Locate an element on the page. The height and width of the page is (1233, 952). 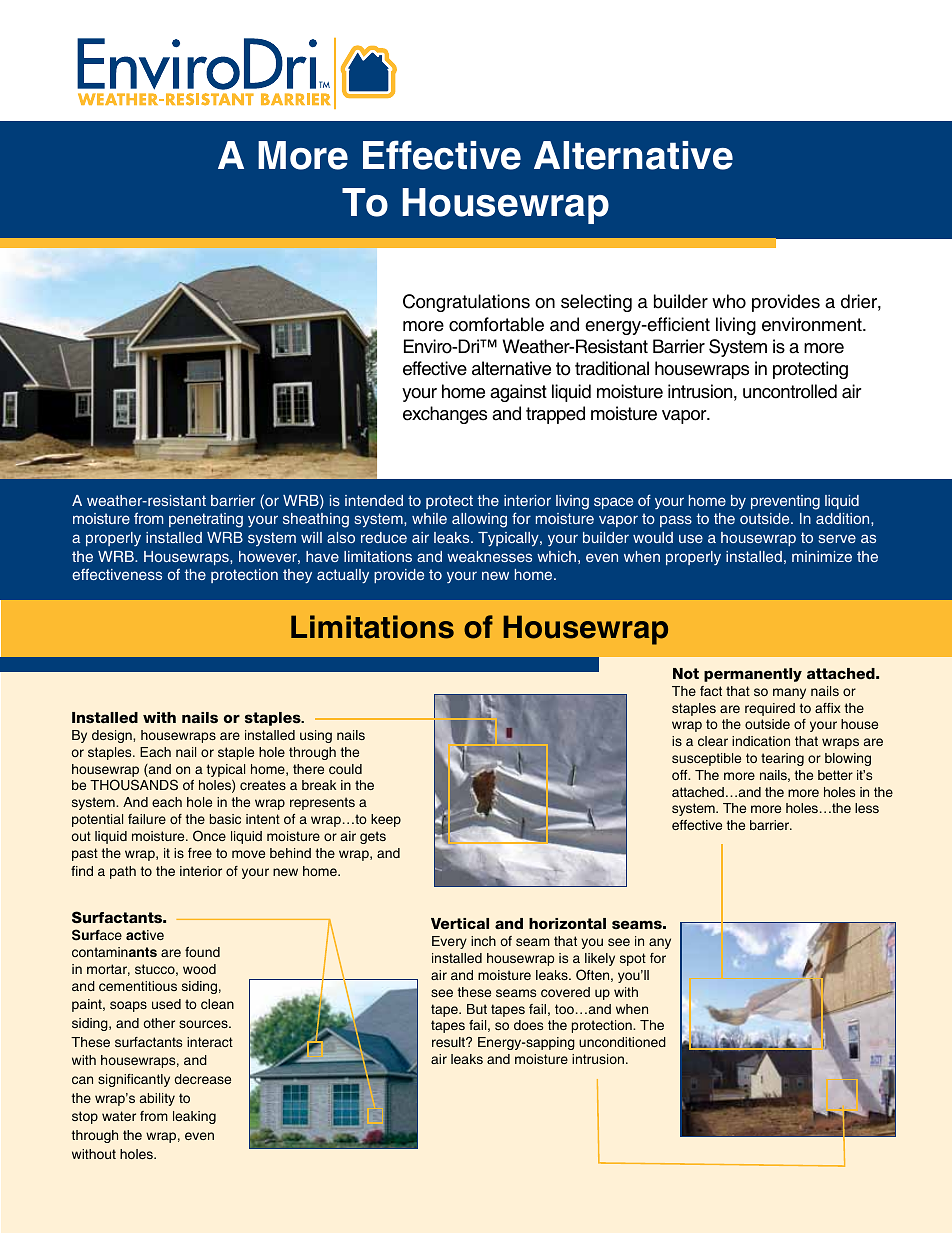
Congratulations is located at coordinates (466, 303).
